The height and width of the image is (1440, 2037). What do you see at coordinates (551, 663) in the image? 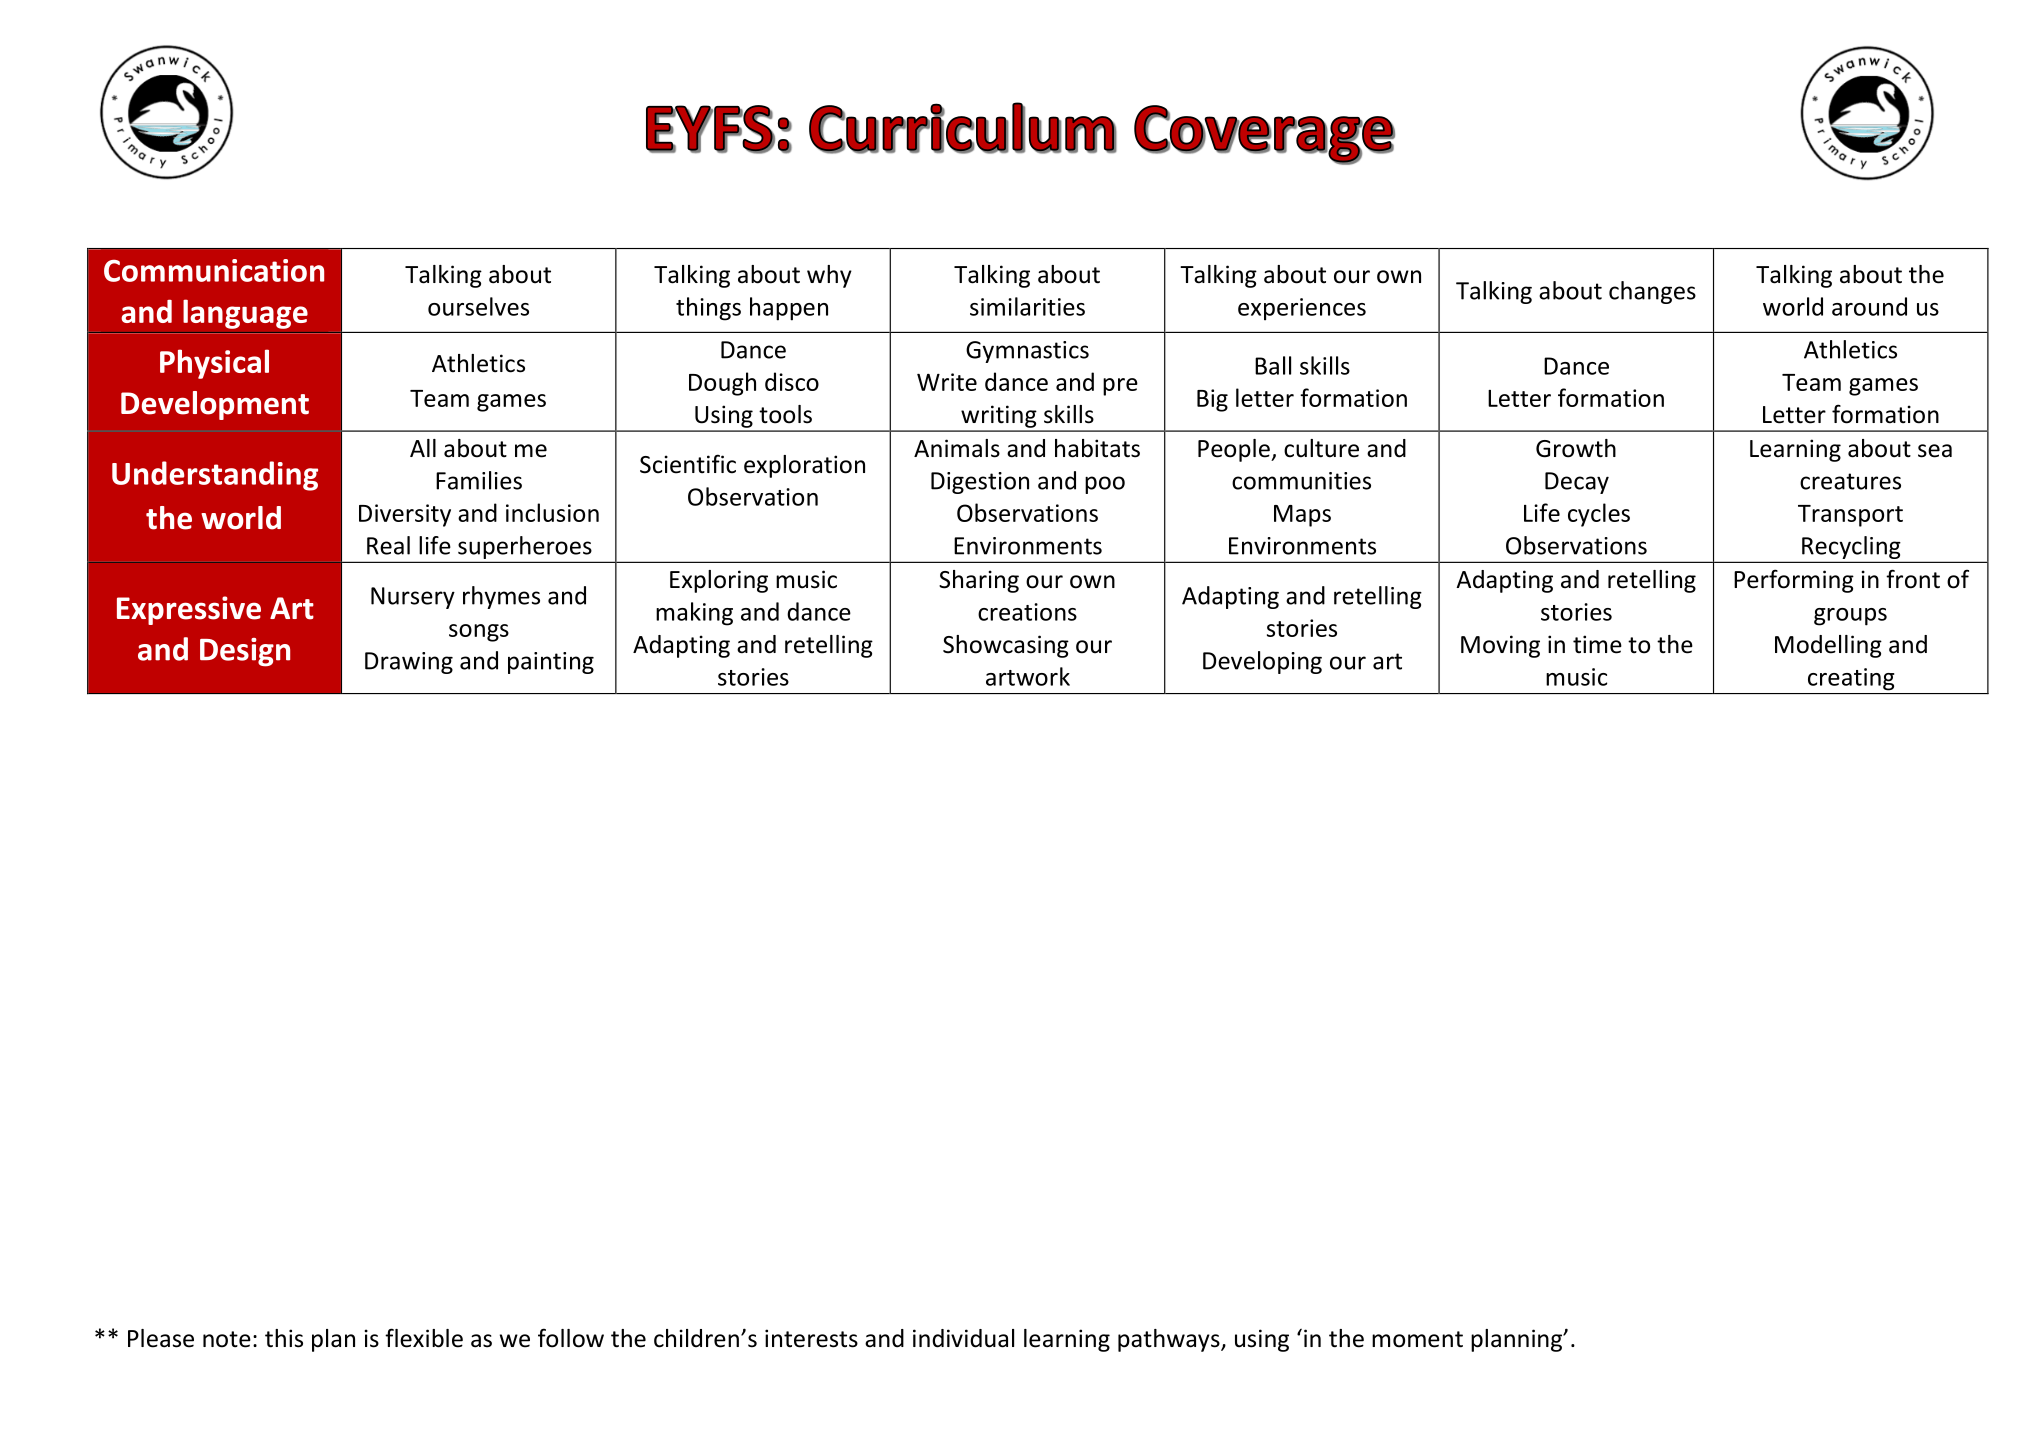
I see `painting` at bounding box center [551, 663].
